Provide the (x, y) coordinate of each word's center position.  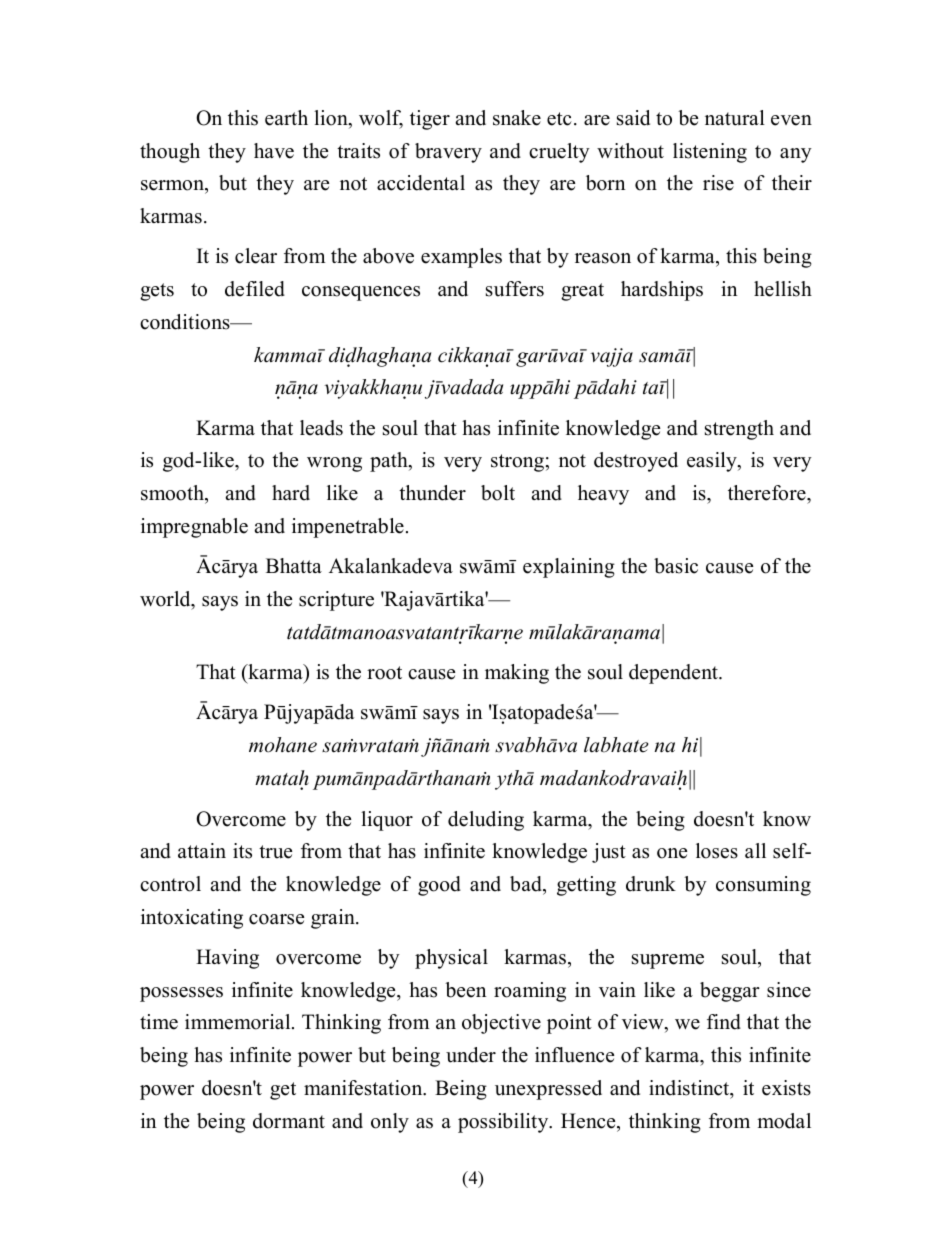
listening (710, 153)
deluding (486, 821)
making (517, 674)
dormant (289, 1121)
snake (517, 118)
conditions (186, 322)
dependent (674, 674)
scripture (336, 601)
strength (739, 430)
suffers (515, 289)
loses (717, 851)
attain (202, 850)
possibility (504, 1123)
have (274, 151)
